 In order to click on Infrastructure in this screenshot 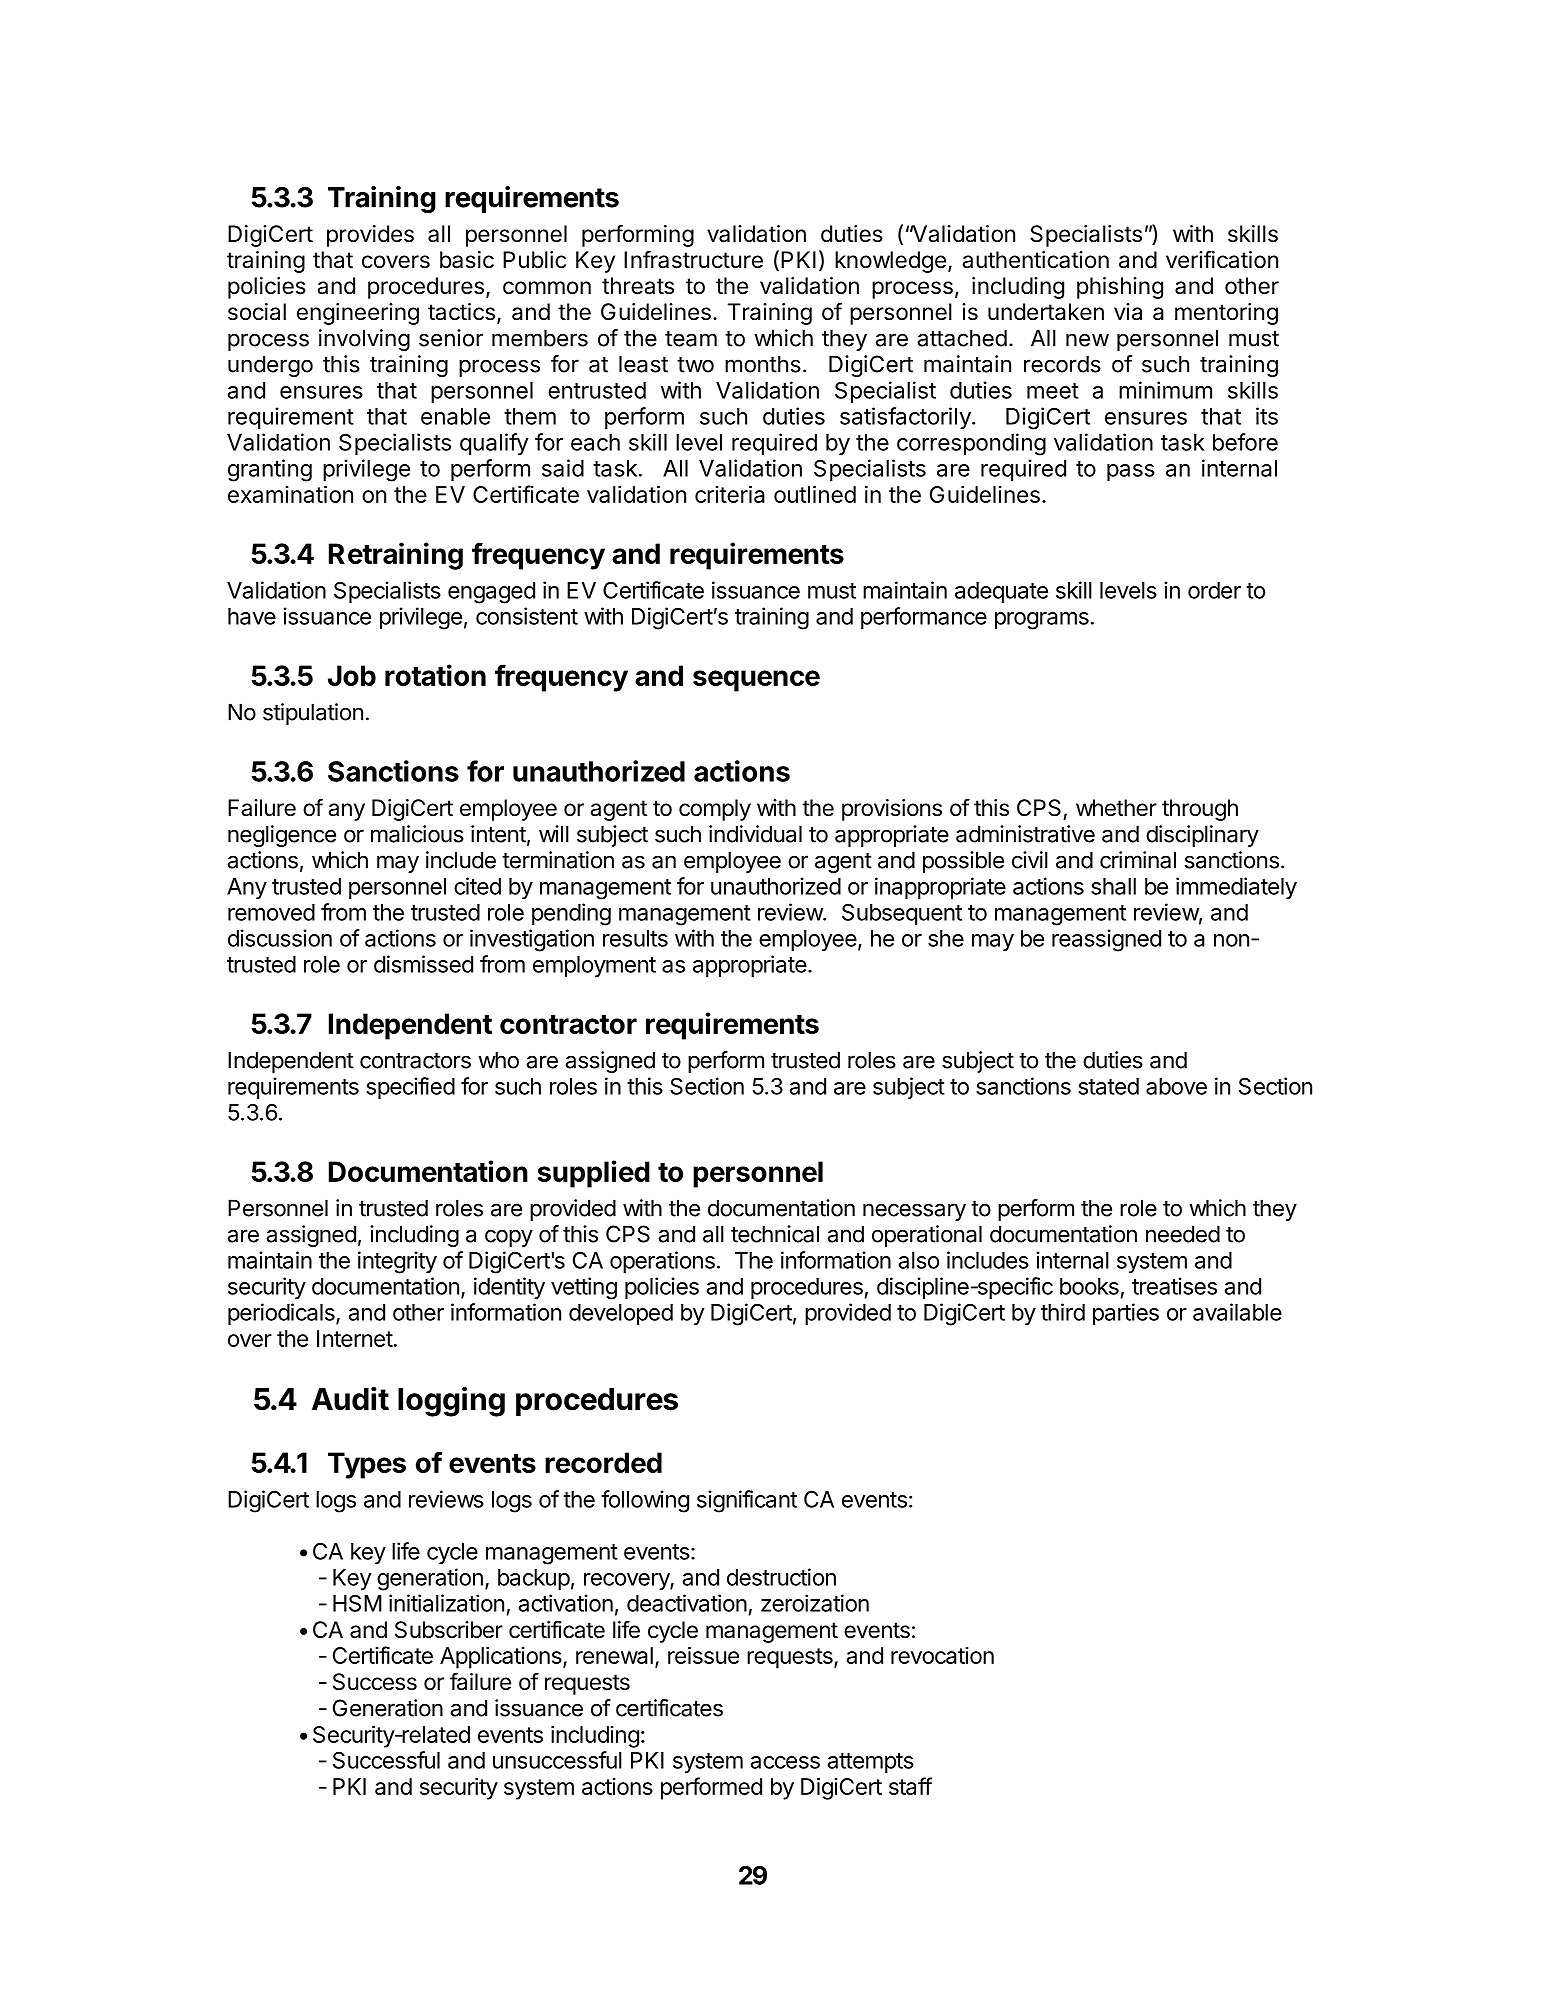, I will do `click(693, 259)`.
